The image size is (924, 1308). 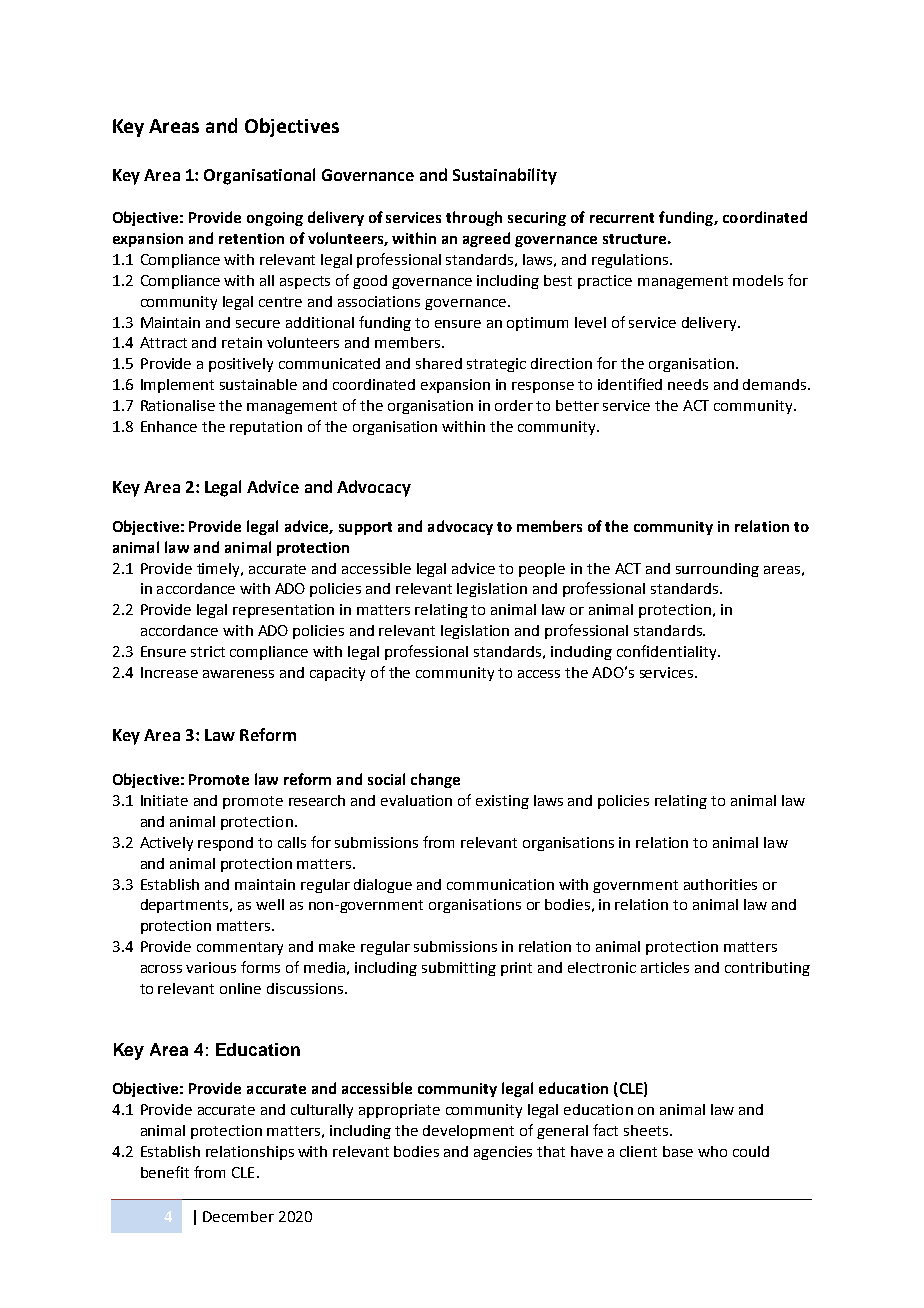 What do you see at coordinates (225, 844) in the screenshot?
I see `respond` at bounding box center [225, 844].
